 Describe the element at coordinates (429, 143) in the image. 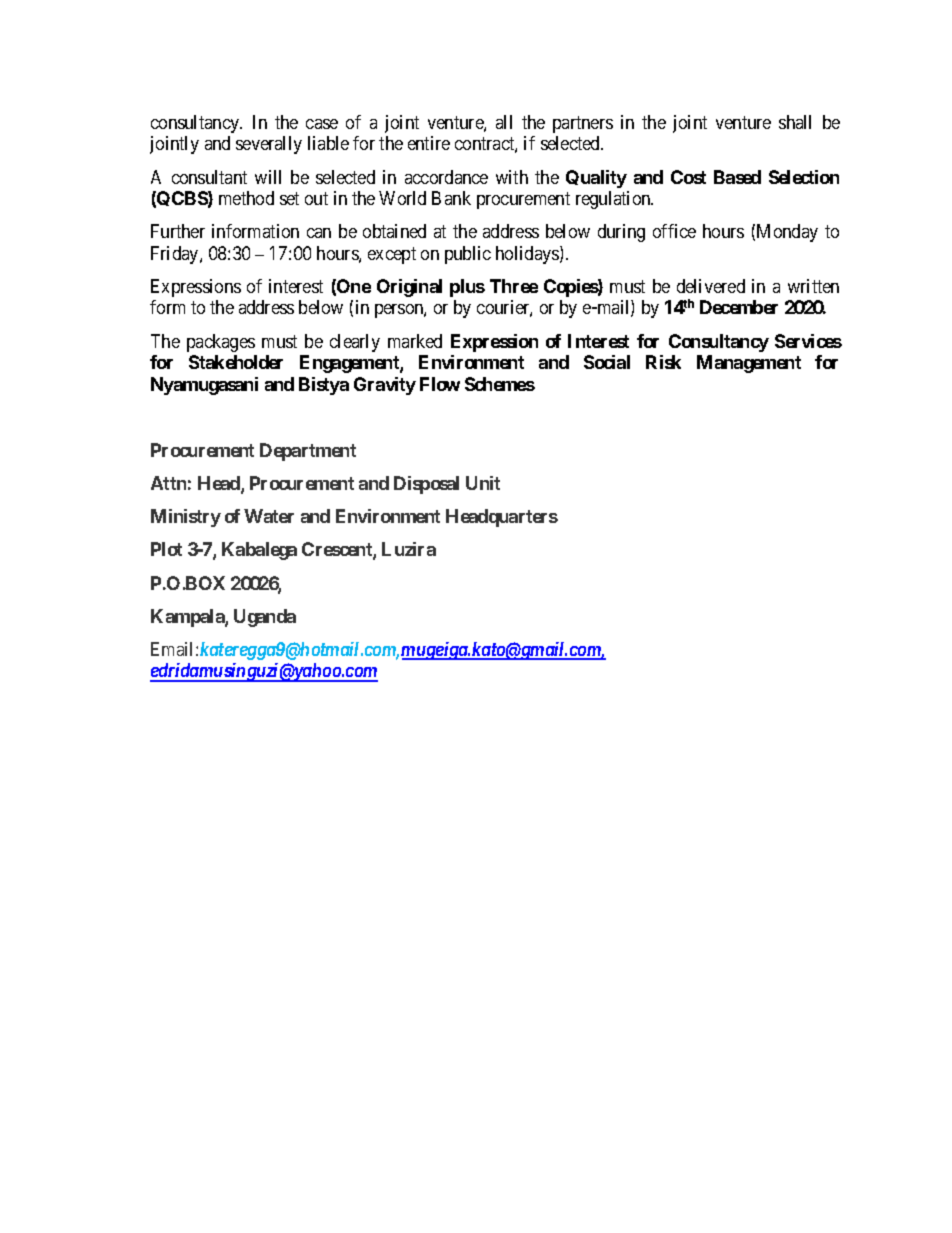

I see `entire` at that location.
